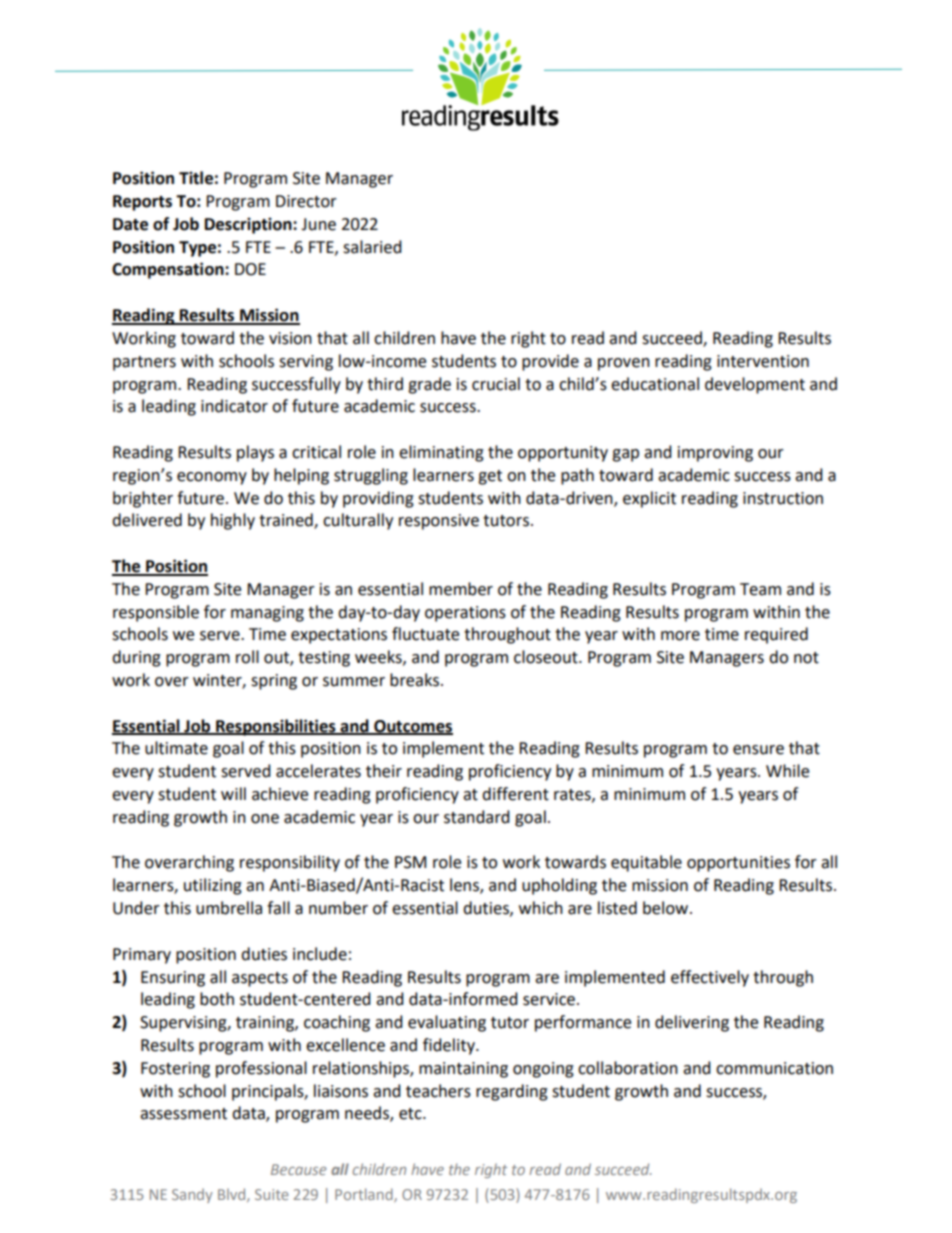 The image size is (952, 1233). Describe the element at coordinates (411, 1114) in the screenshot. I see `etc` at that location.
